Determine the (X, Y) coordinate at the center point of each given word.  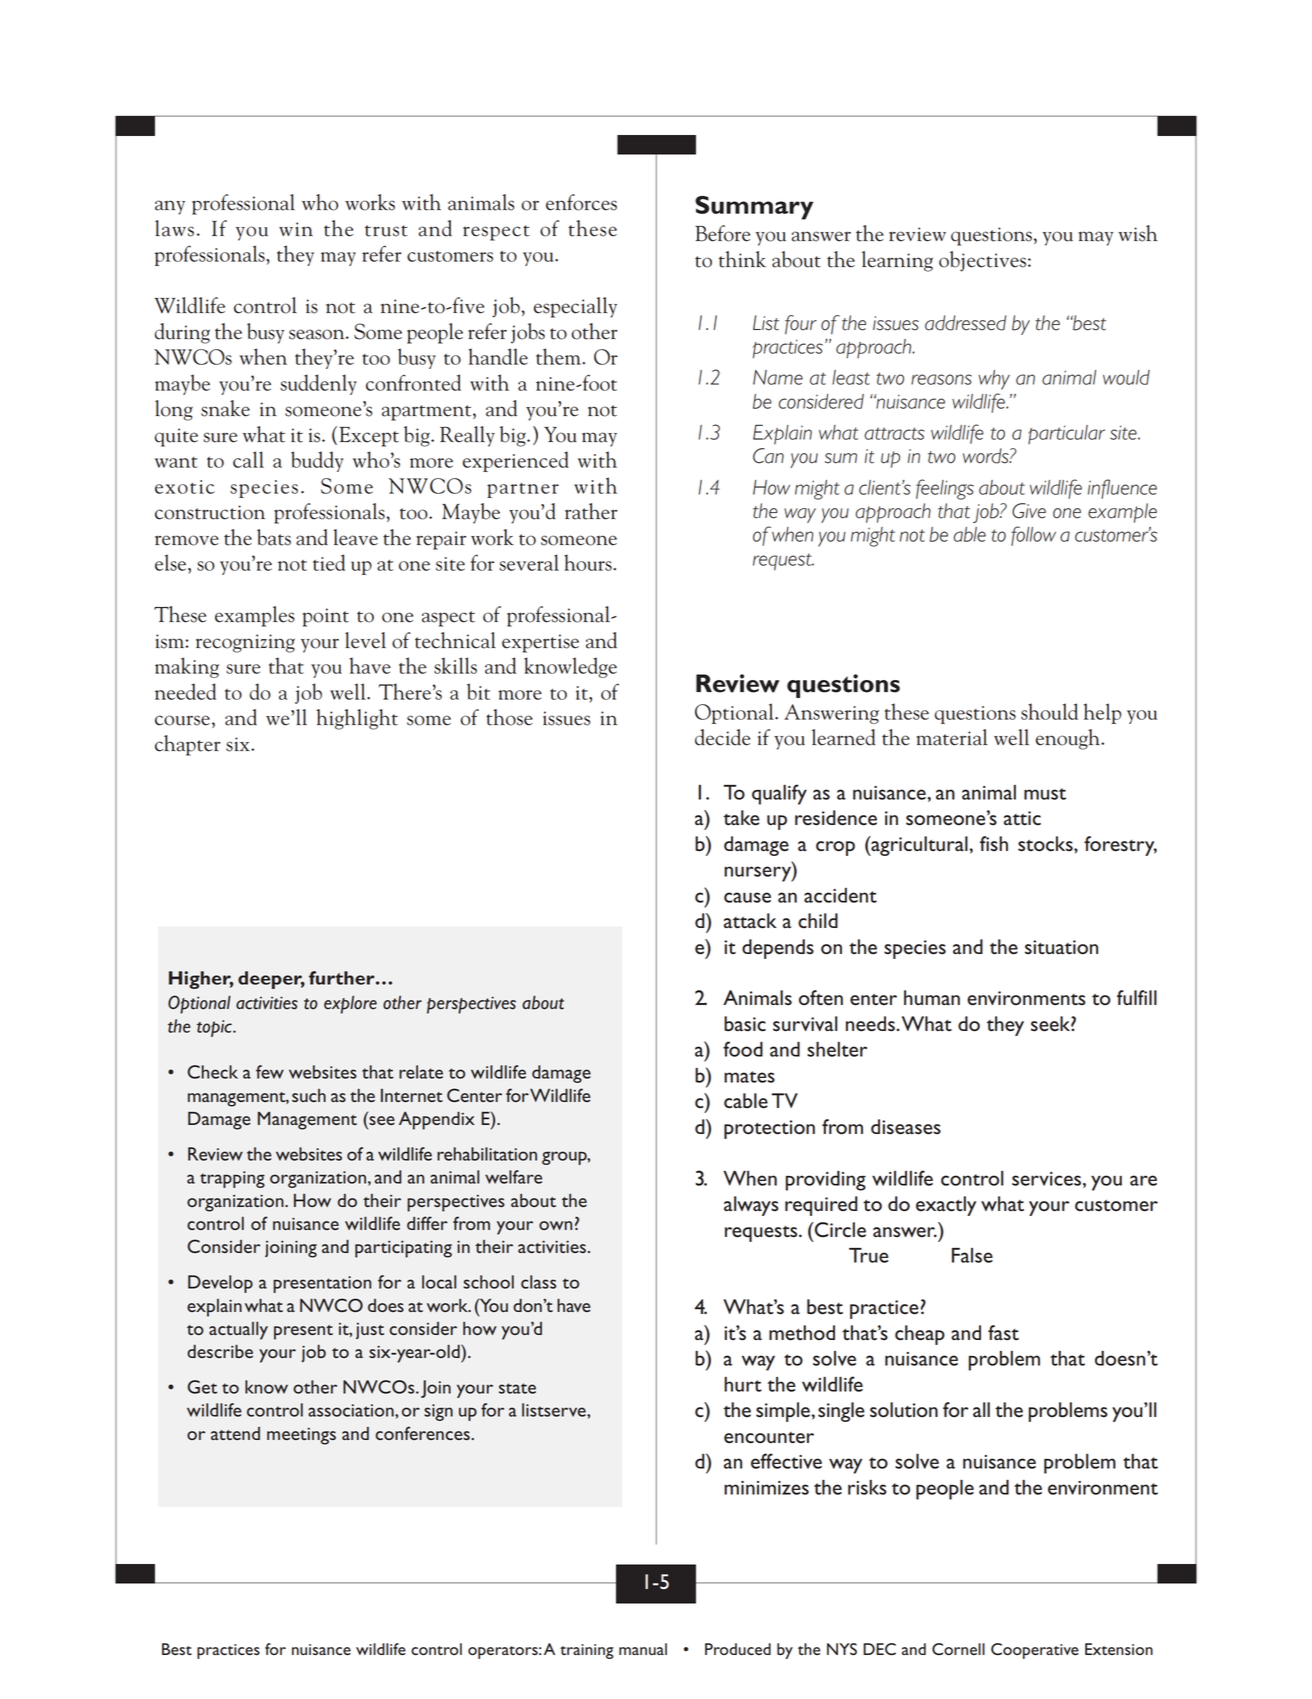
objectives (982, 261)
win (296, 229)
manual (643, 1649)
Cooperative (1035, 1651)
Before (722, 233)
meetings (301, 1436)
